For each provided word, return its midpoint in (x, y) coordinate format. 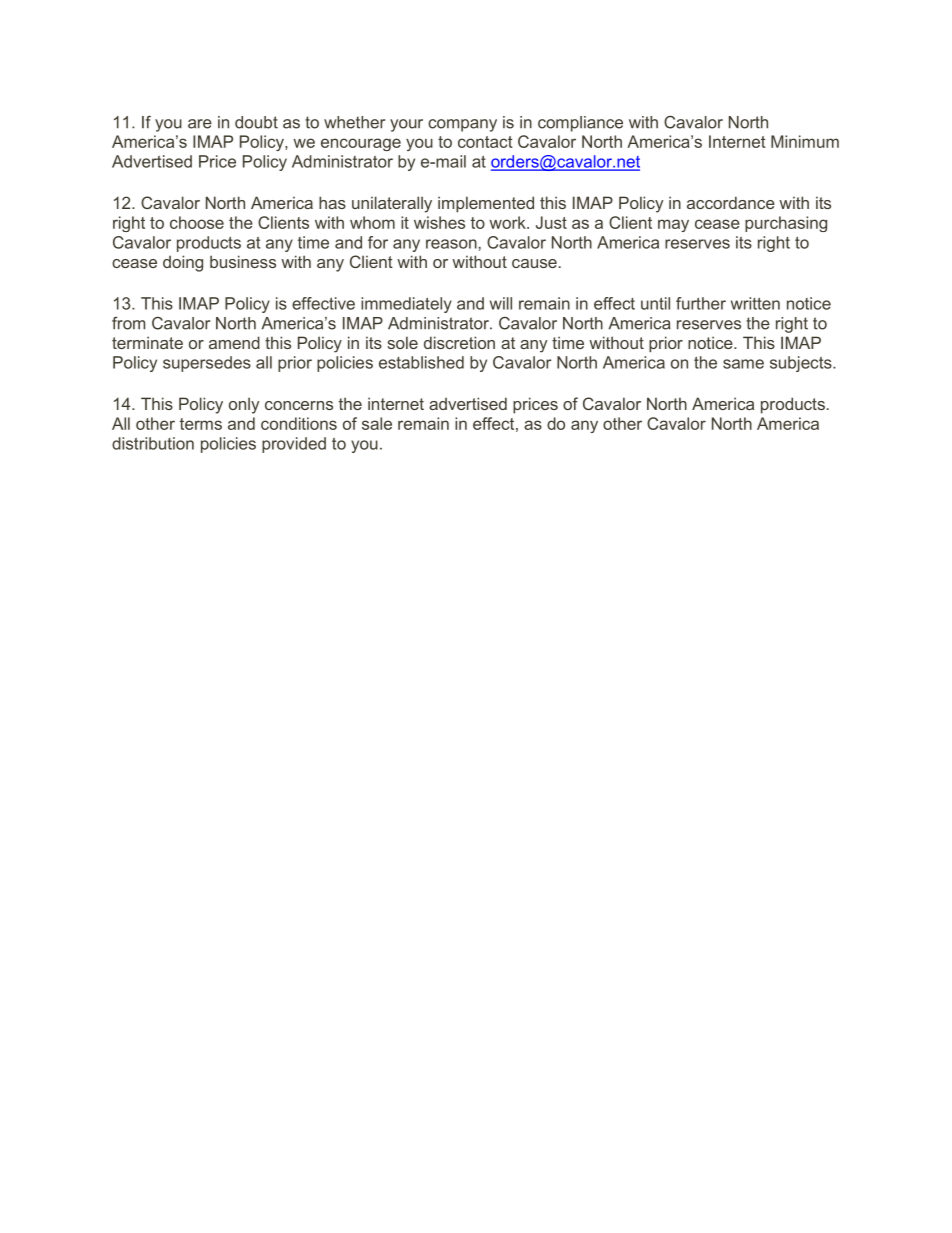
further (701, 303)
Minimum (805, 141)
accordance (731, 202)
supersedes (207, 364)
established (421, 362)
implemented (486, 204)
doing (183, 263)
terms (201, 424)
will (501, 303)
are (200, 124)
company (462, 125)
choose (197, 222)
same (743, 364)
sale (377, 423)
